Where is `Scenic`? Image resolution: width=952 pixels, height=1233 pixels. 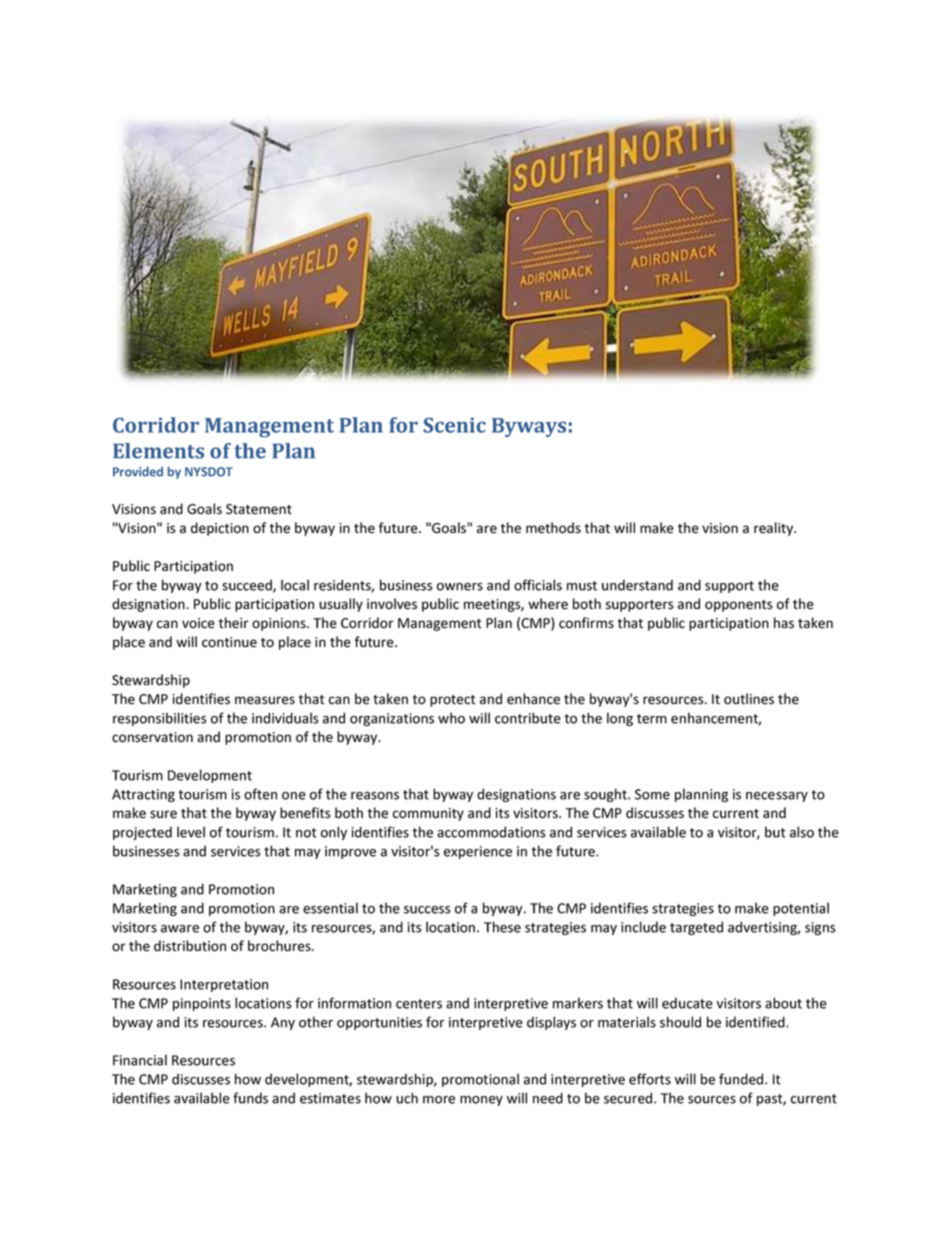 Scenic is located at coordinates (455, 425).
